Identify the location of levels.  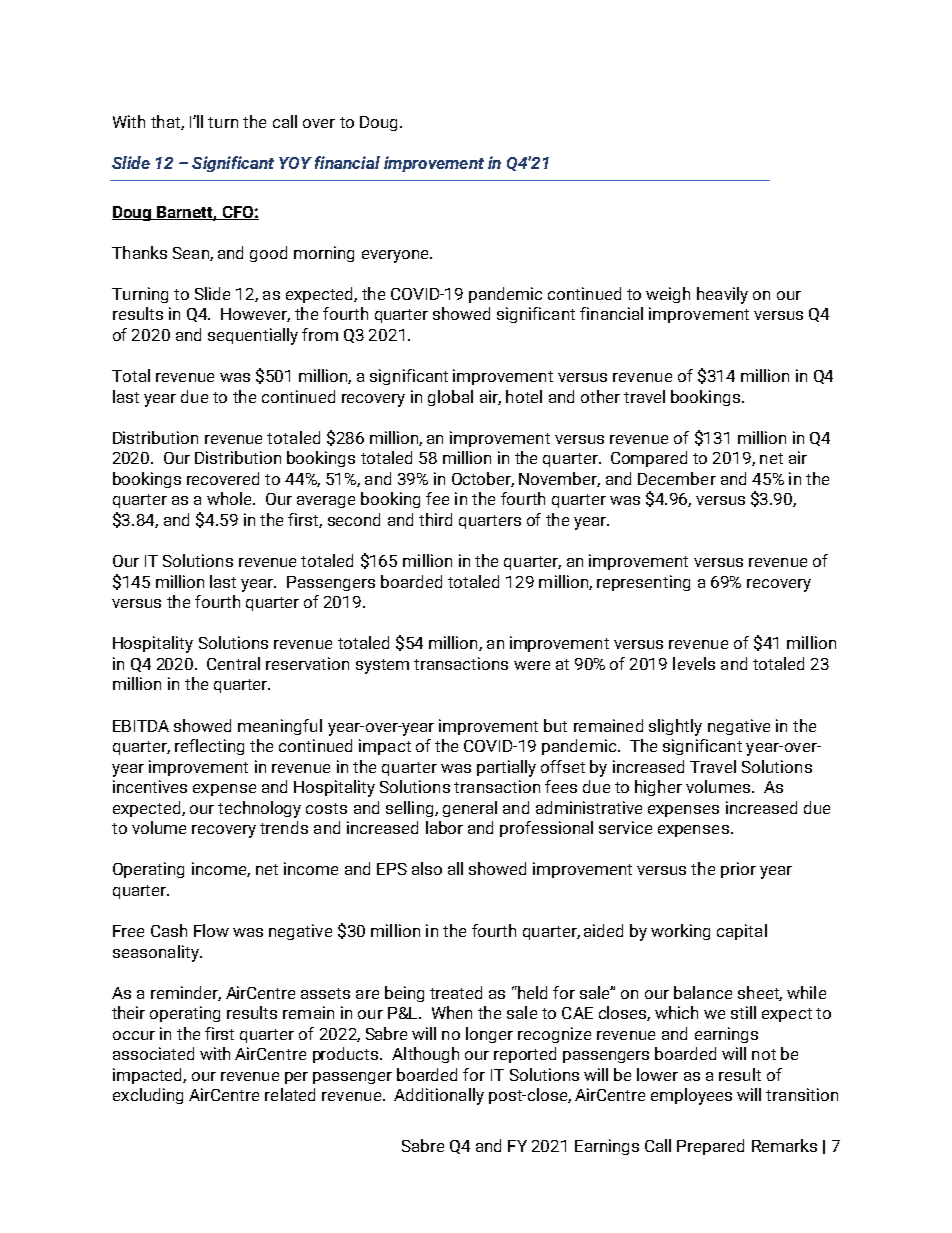
(694, 663).
